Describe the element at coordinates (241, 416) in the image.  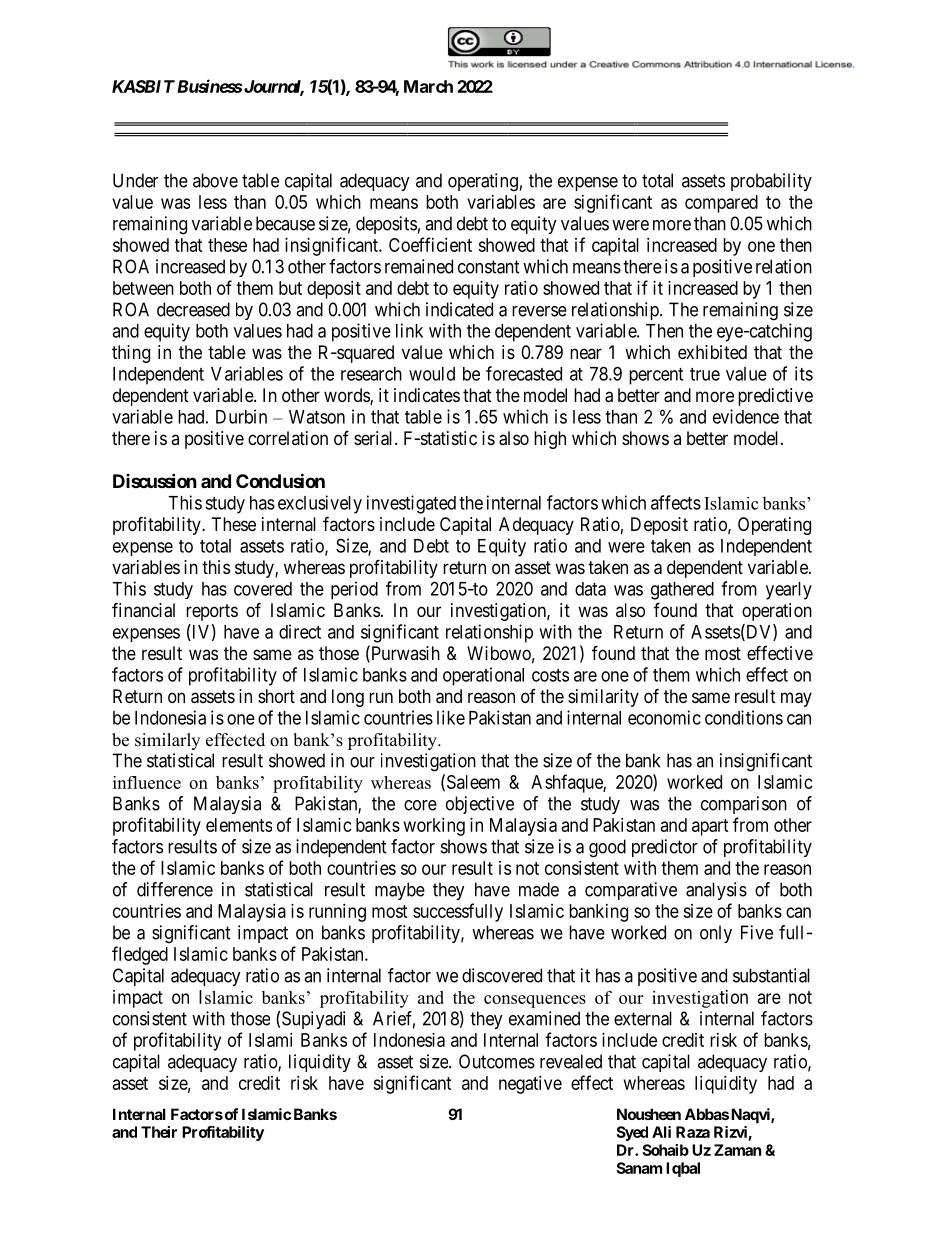
I see `Durbin` at that location.
